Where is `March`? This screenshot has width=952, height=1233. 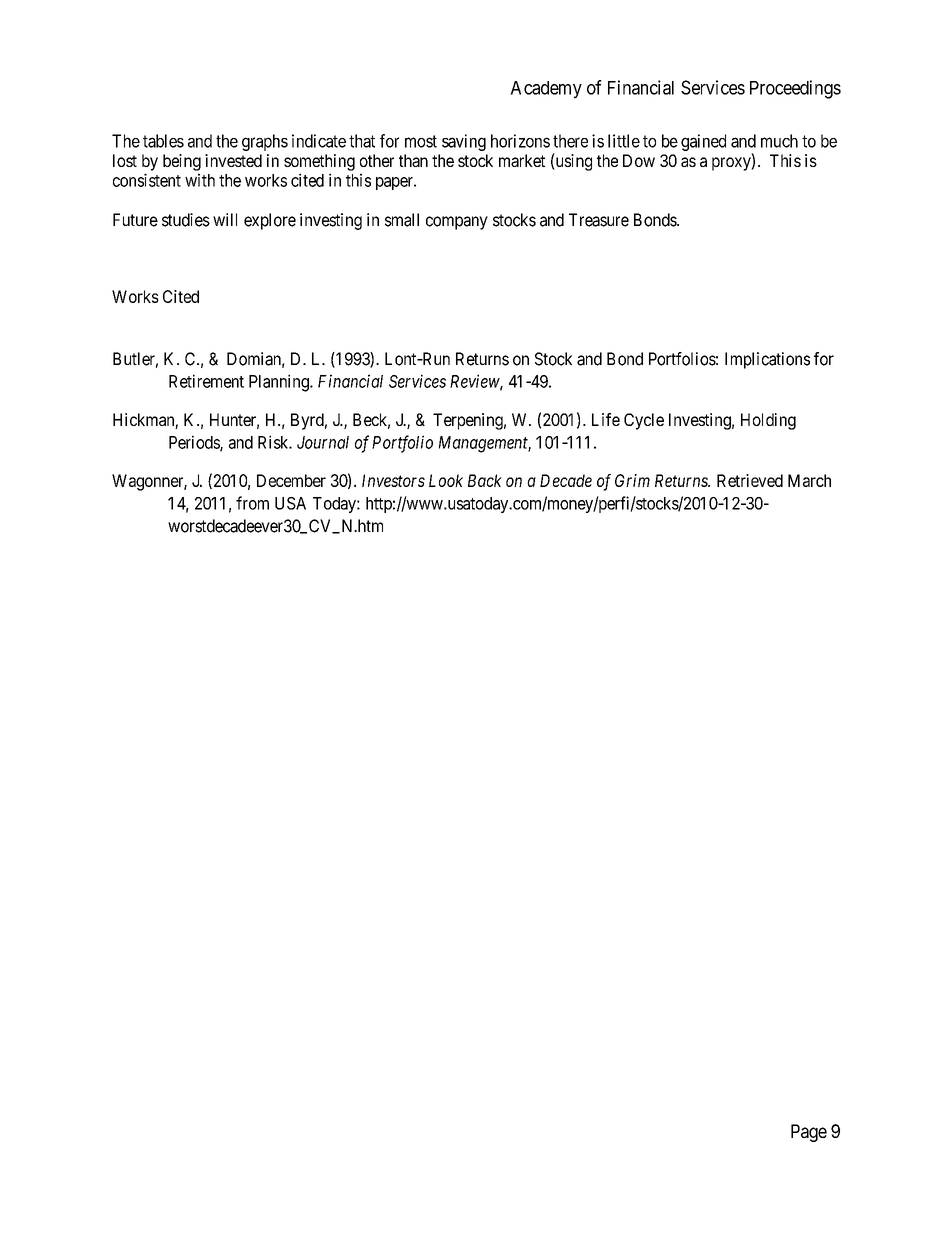 March is located at coordinates (809, 480).
